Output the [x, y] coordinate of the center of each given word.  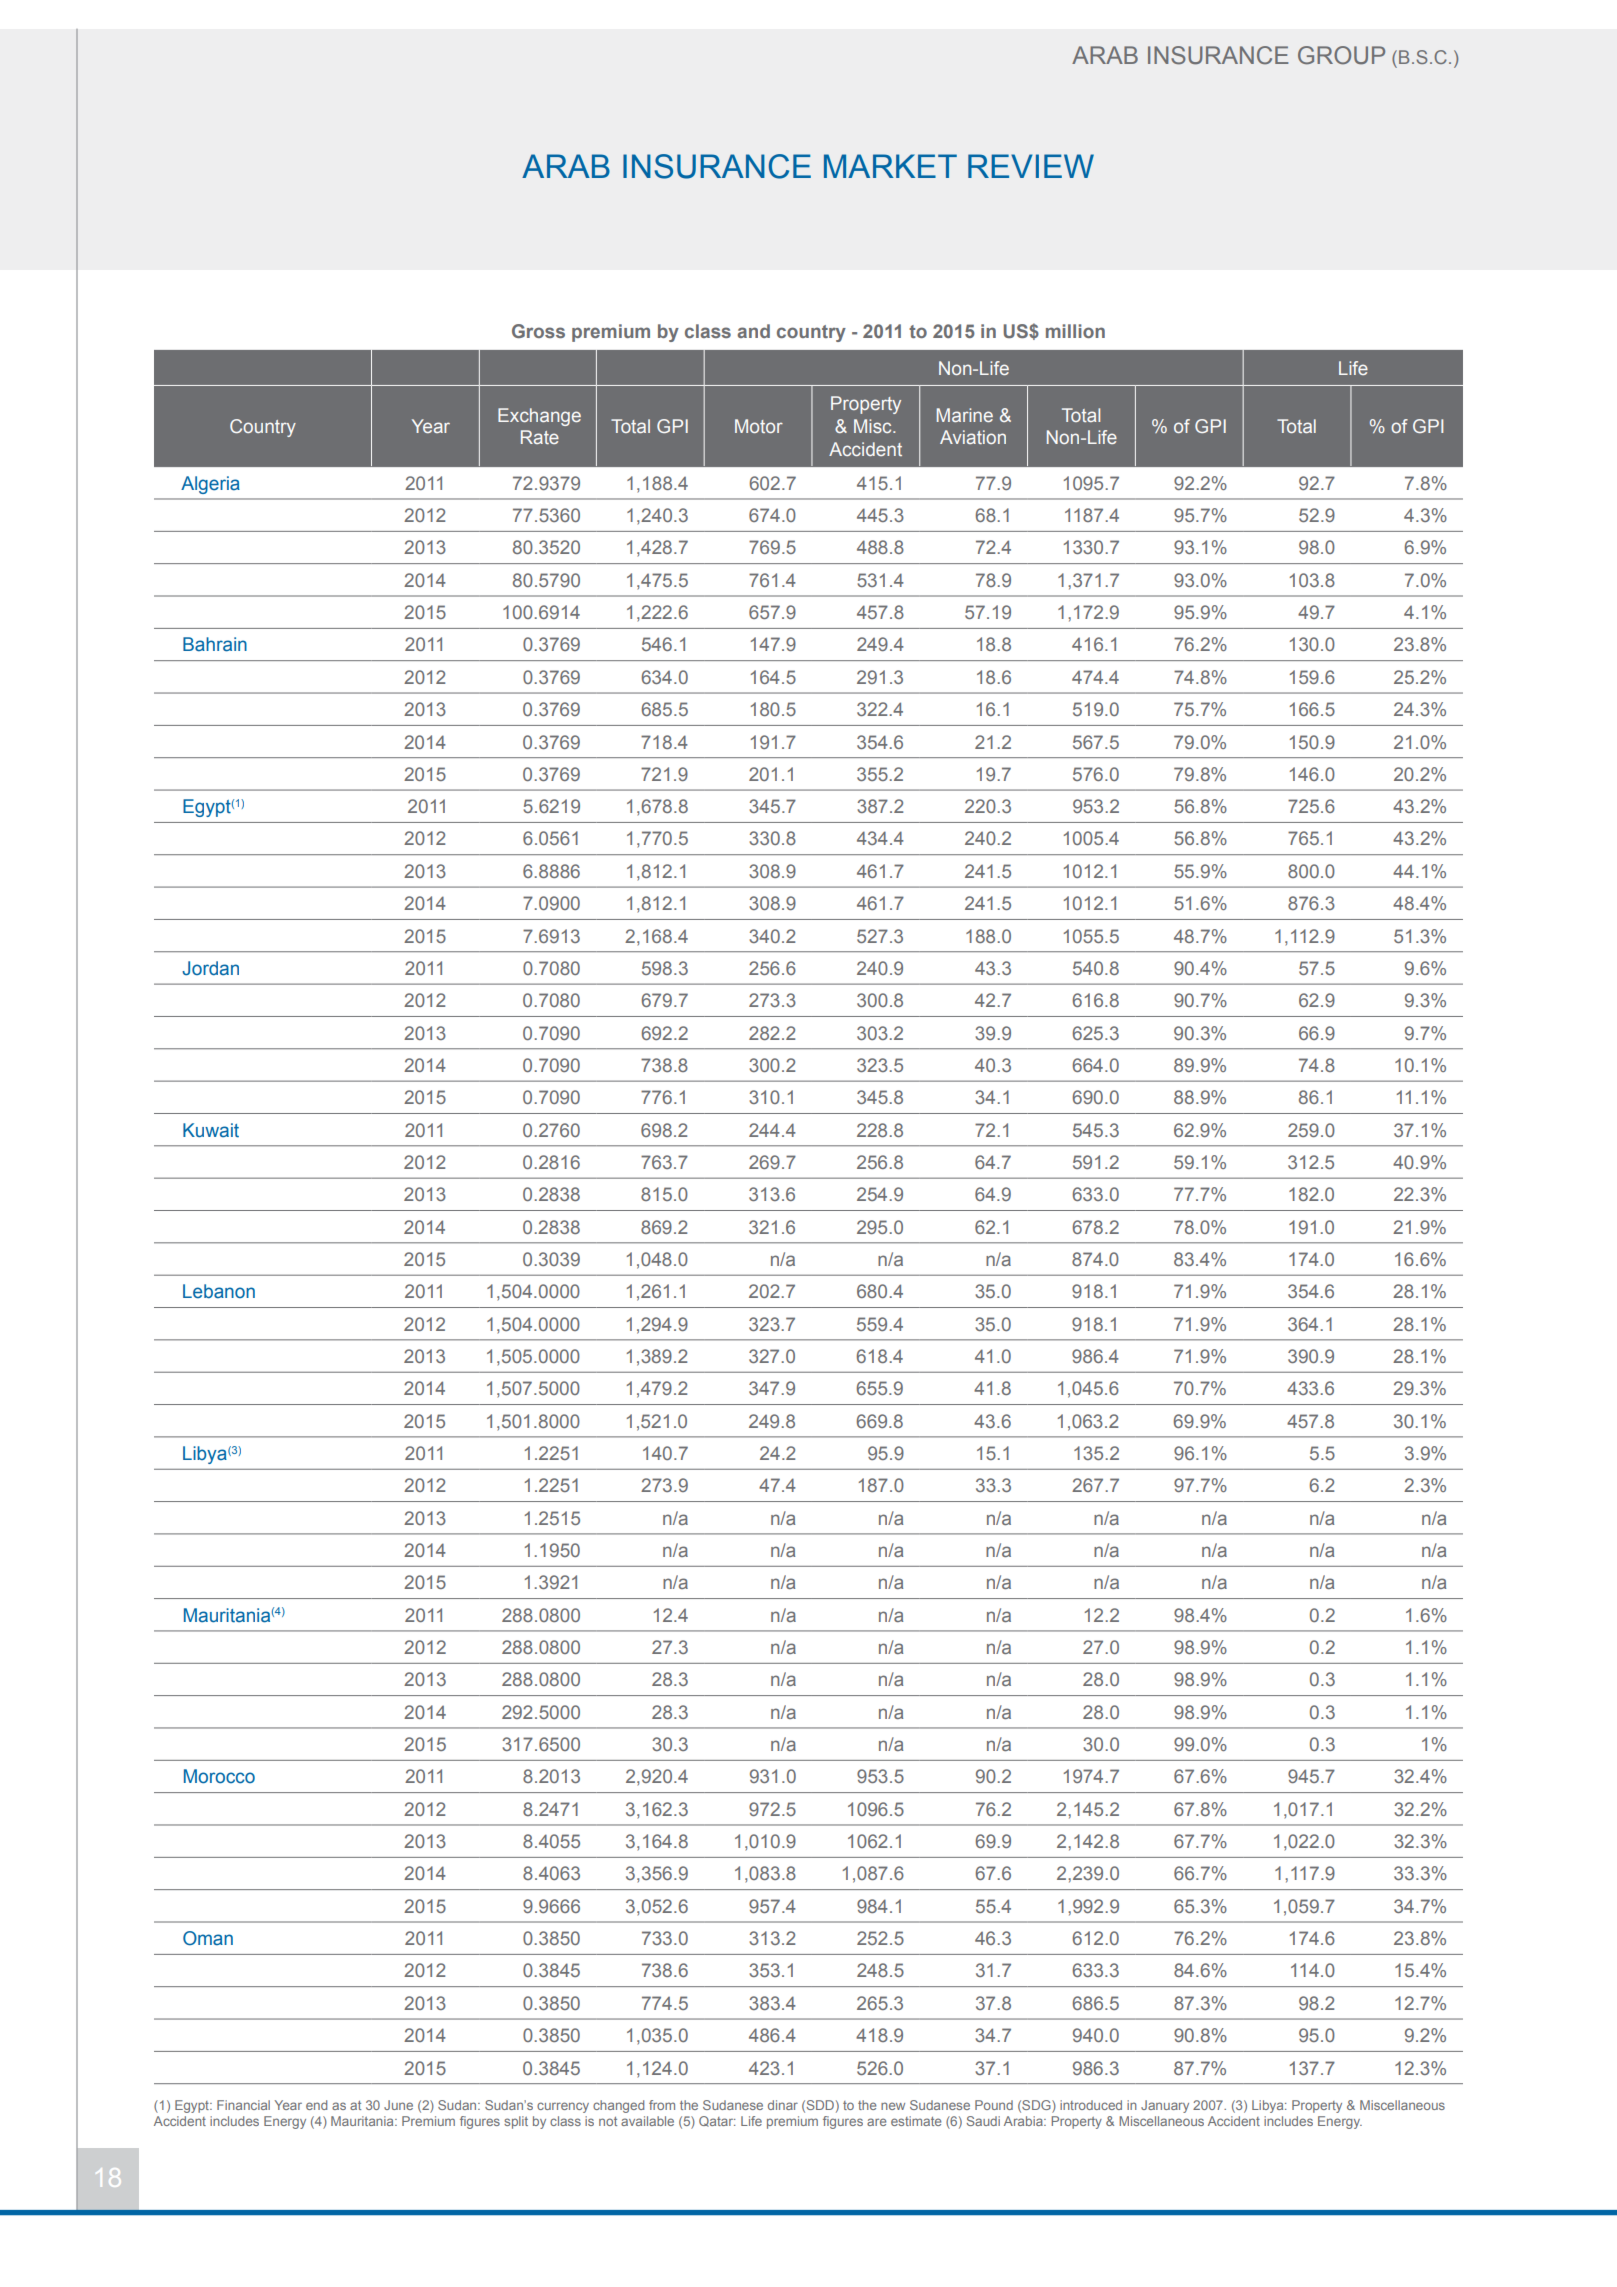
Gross [538, 331]
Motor [759, 426]
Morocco [219, 1776]
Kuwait [211, 1130]
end [316, 2105]
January [1165, 2106]
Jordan [210, 968]
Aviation [973, 437]
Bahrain [215, 644]
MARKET [890, 166]
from [662, 2105]
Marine [965, 415]
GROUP [1341, 55]
